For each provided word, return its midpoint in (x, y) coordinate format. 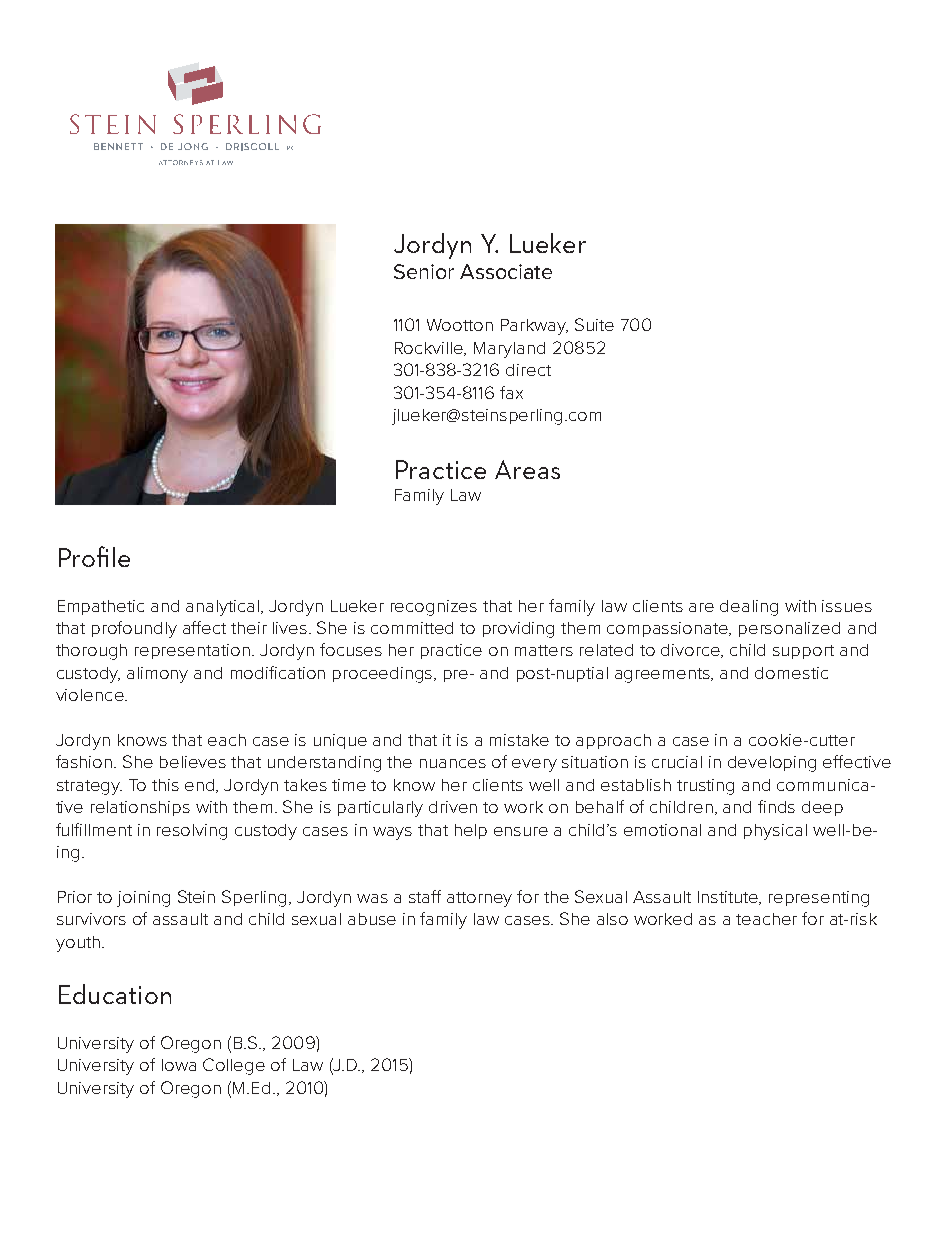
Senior (424, 271)
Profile (94, 556)
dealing (749, 608)
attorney (479, 899)
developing (772, 764)
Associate (506, 271)
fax (511, 392)
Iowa (179, 1065)
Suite (594, 324)
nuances (453, 763)
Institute (729, 898)
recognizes (434, 608)
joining (143, 899)
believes (193, 762)
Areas (527, 469)
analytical (224, 608)
